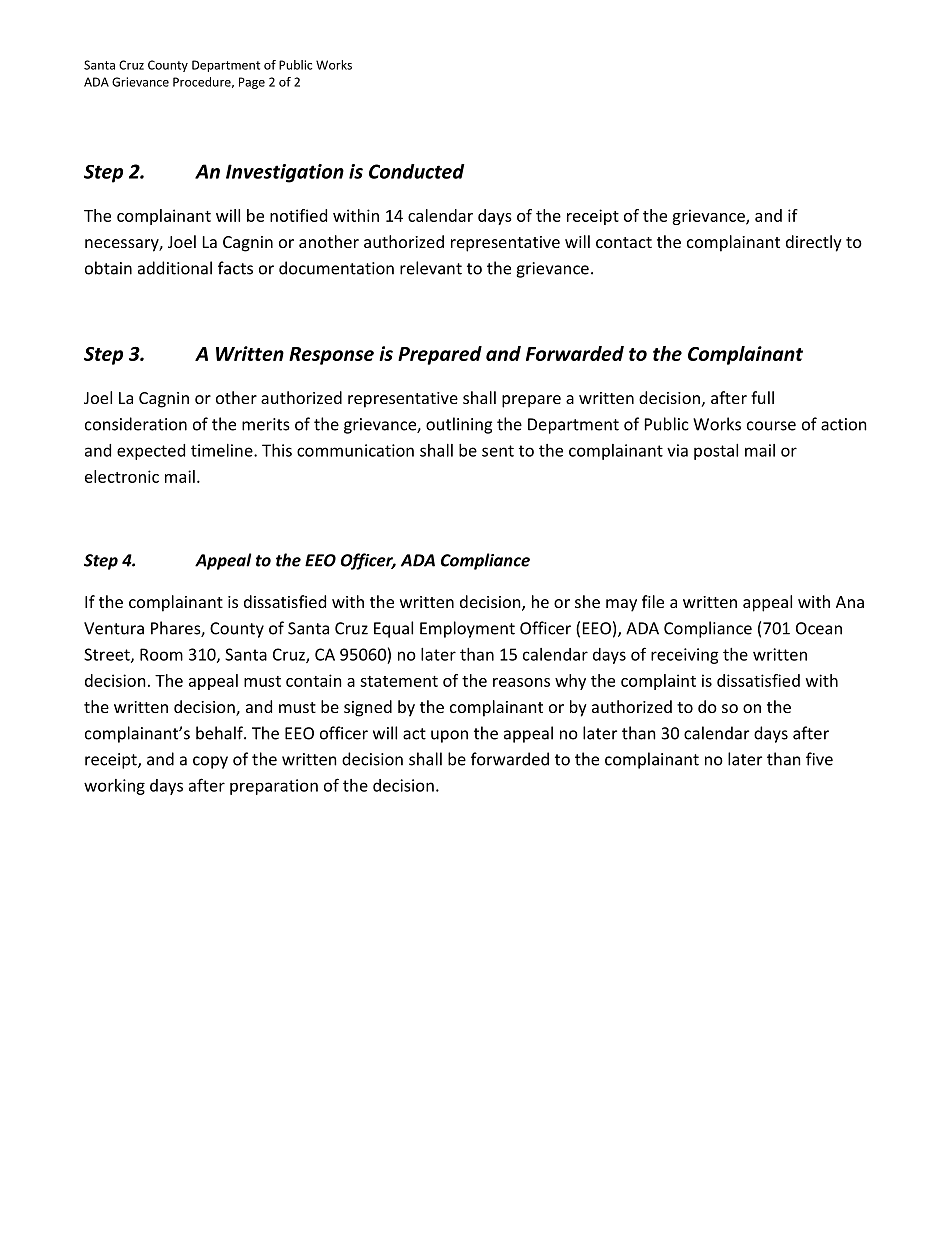 Image resolution: width=952 pixels, height=1233 pixels. What do you see at coordinates (819, 628) in the document?
I see `Ocean` at bounding box center [819, 628].
